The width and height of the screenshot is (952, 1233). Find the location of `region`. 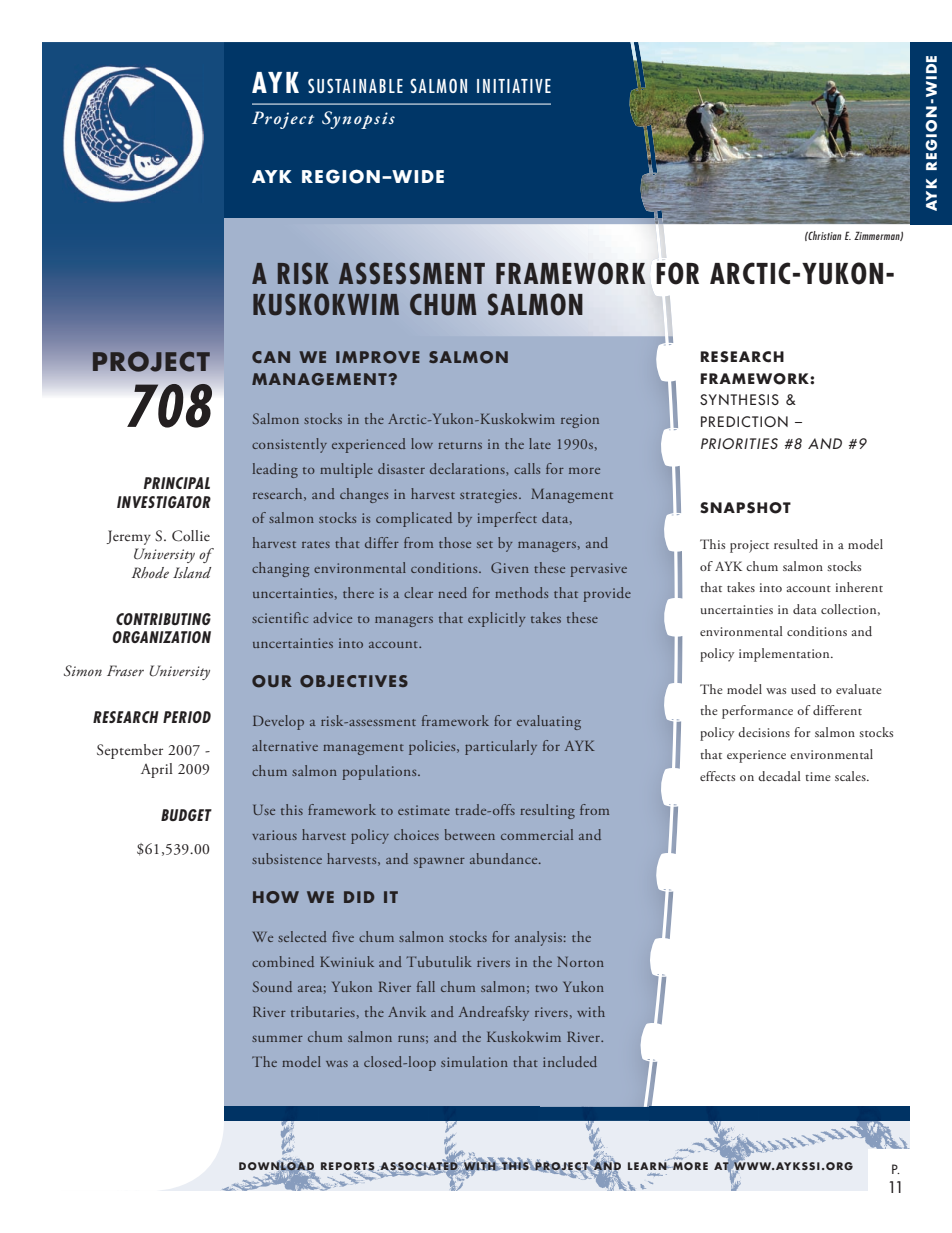

region is located at coordinates (580, 421).
